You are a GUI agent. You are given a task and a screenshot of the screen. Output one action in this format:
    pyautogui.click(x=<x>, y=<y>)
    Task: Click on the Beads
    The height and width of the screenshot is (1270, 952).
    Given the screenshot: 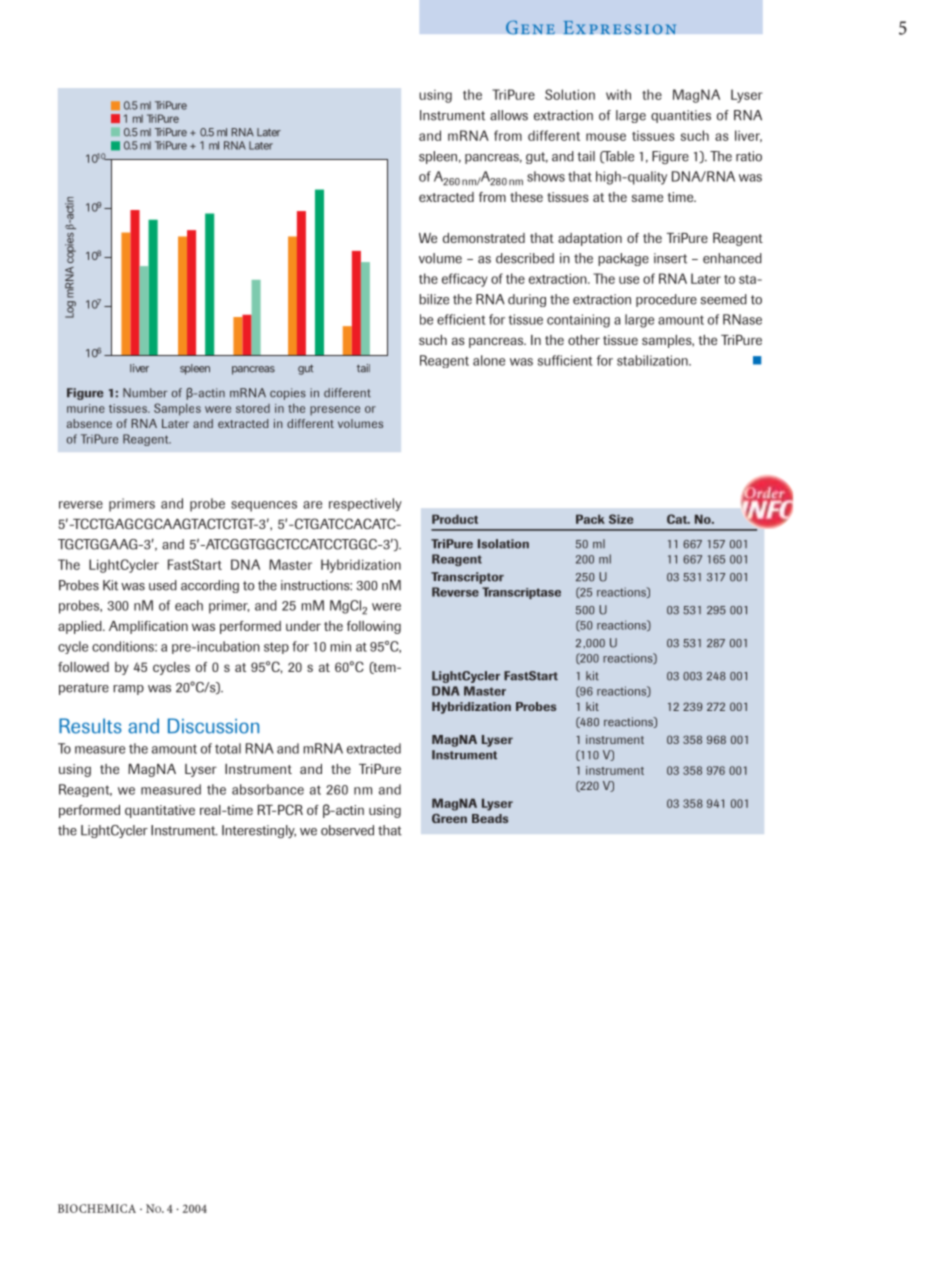 What is the action you would take?
    pyautogui.click(x=490, y=818)
